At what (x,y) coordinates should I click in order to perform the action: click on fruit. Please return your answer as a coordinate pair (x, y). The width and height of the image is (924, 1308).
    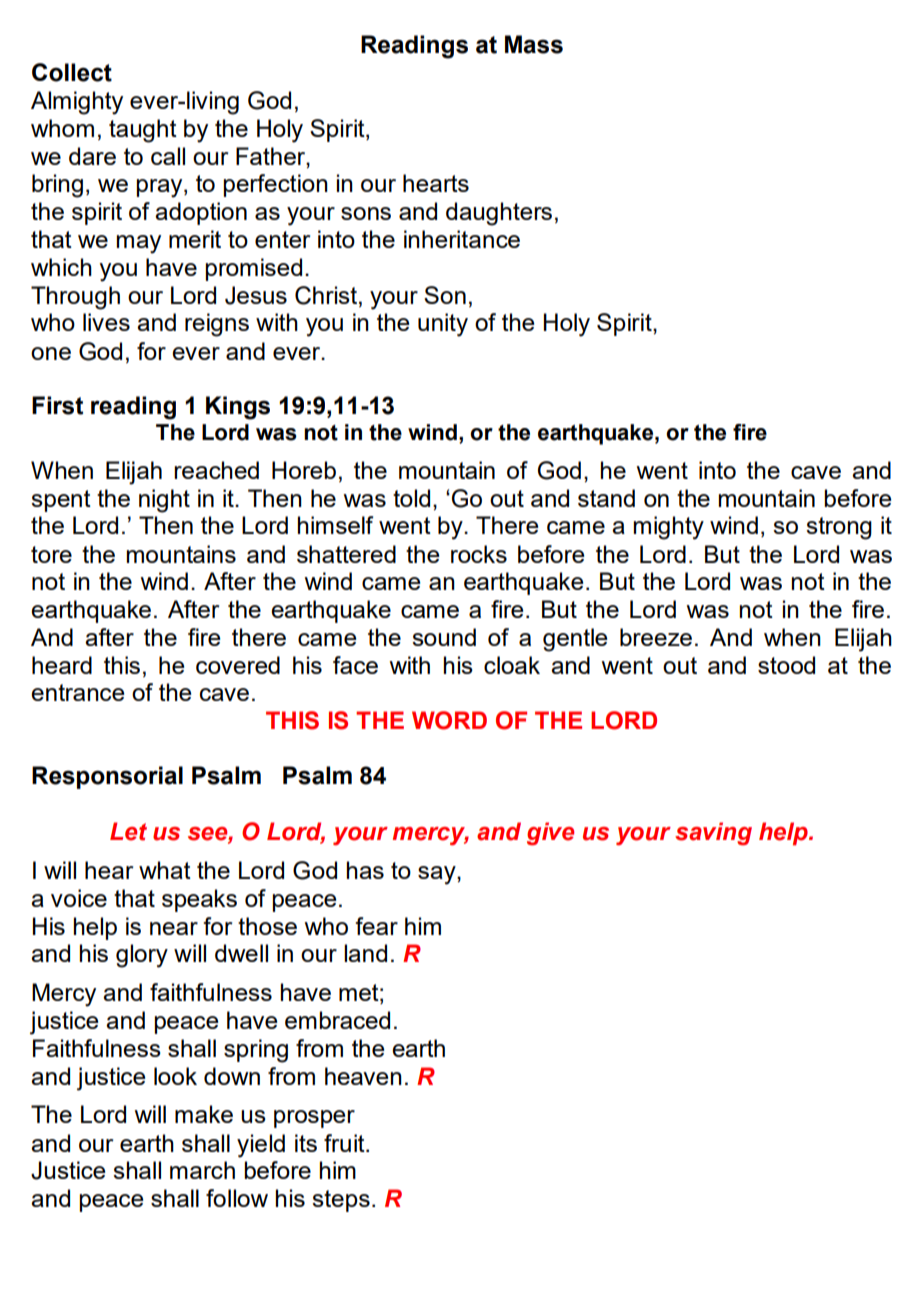
    Looking at the image, I should click on (345, 1143).
